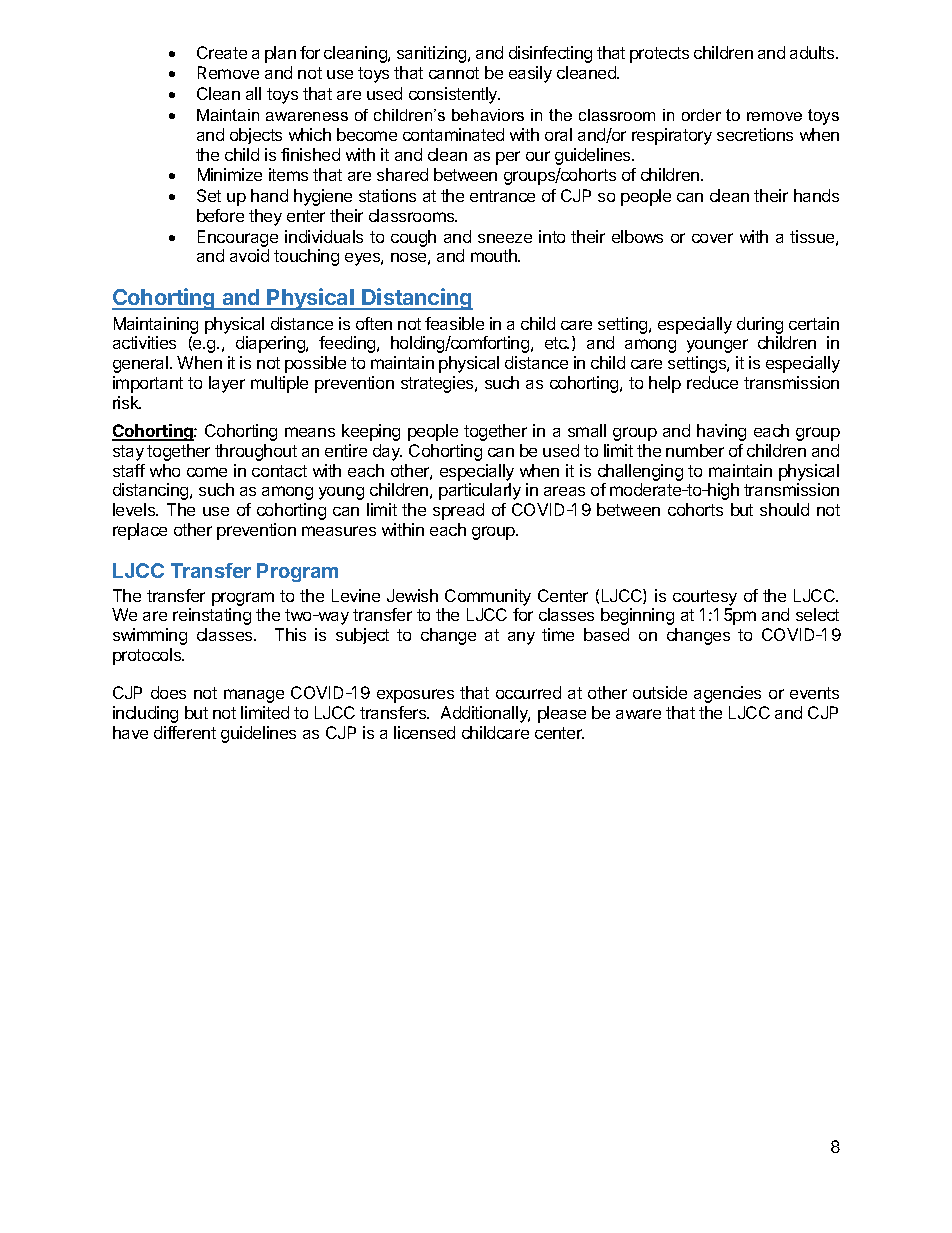 The width and height of the screenshot is (952, 1233). What do you see at coordinates (705, 598) in the screenshot?
I see `courtesy` at bounding box center [705, 598].
